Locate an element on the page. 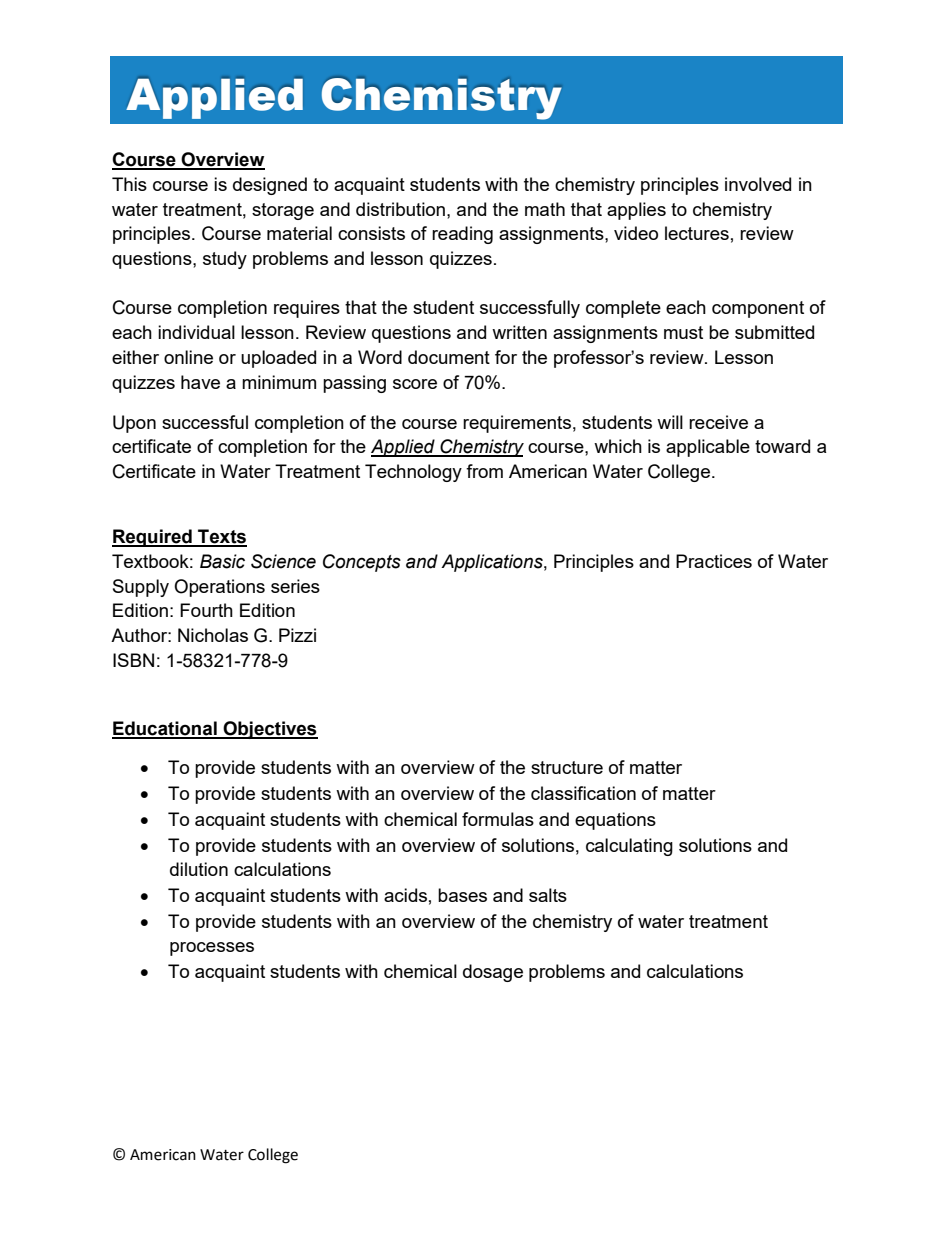 The height and width of the image is (1233, 952). score is located at coordinates (415, 384).
